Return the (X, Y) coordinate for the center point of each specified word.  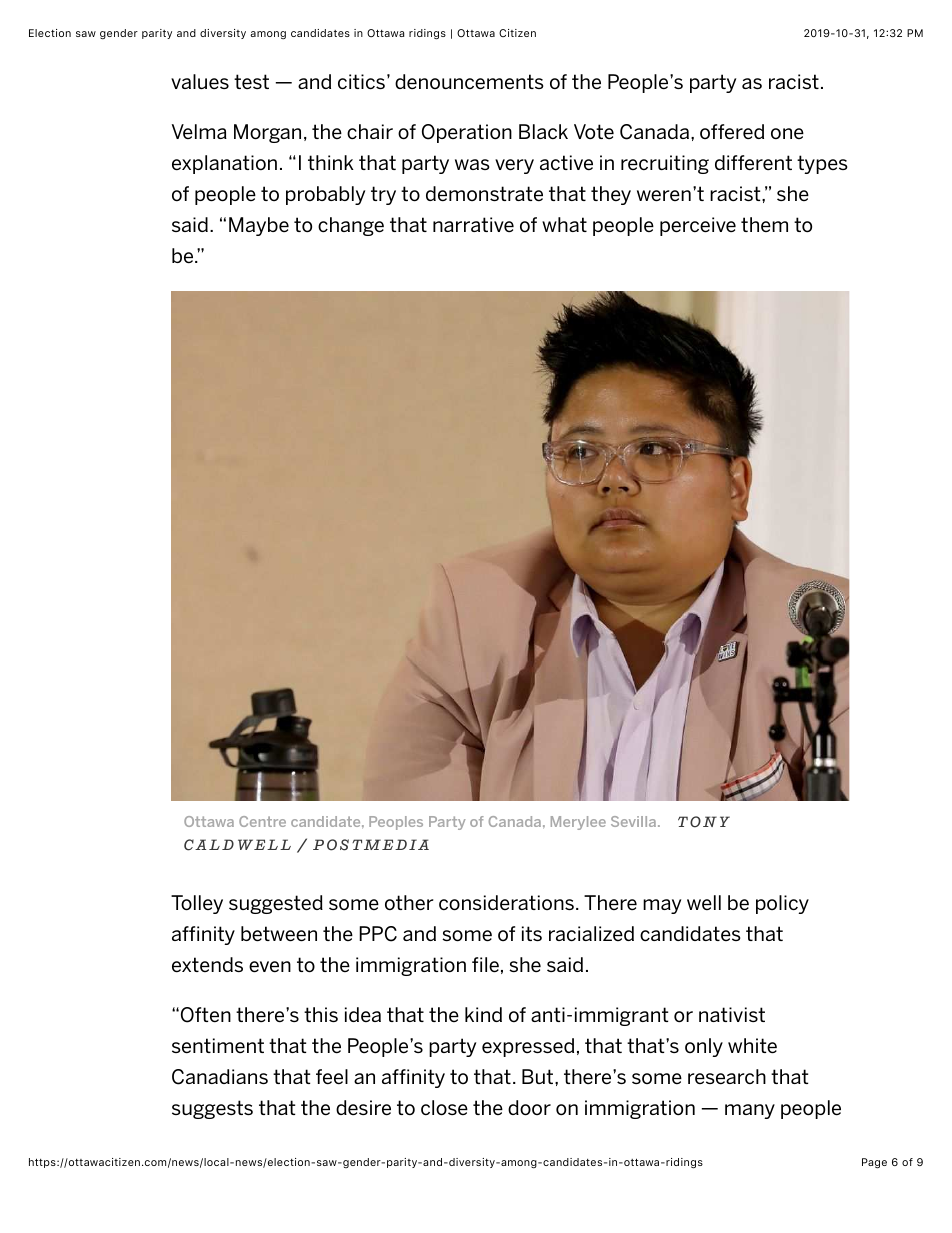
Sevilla (635, 821)
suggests (212, 1109)
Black (543, 131)
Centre (262, 821)
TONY (704, 822)
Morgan (267, 133)
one (787, 133)
